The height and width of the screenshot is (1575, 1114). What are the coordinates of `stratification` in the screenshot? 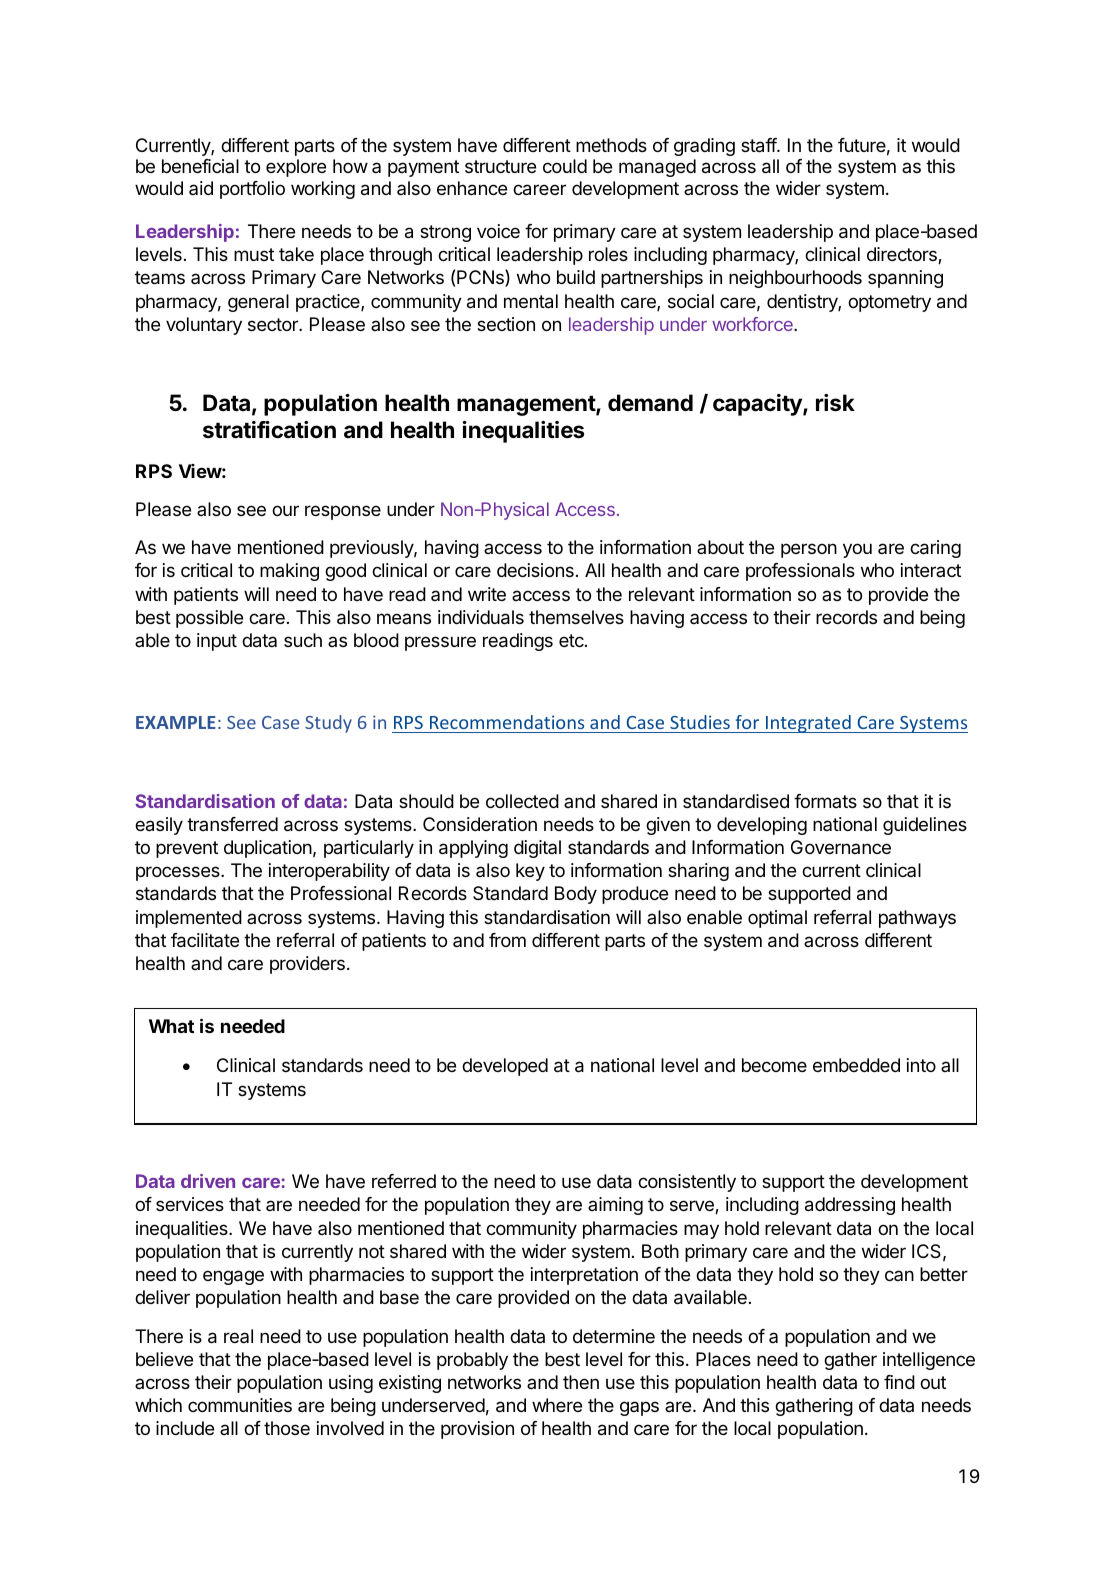 It's located at (269, 430).
